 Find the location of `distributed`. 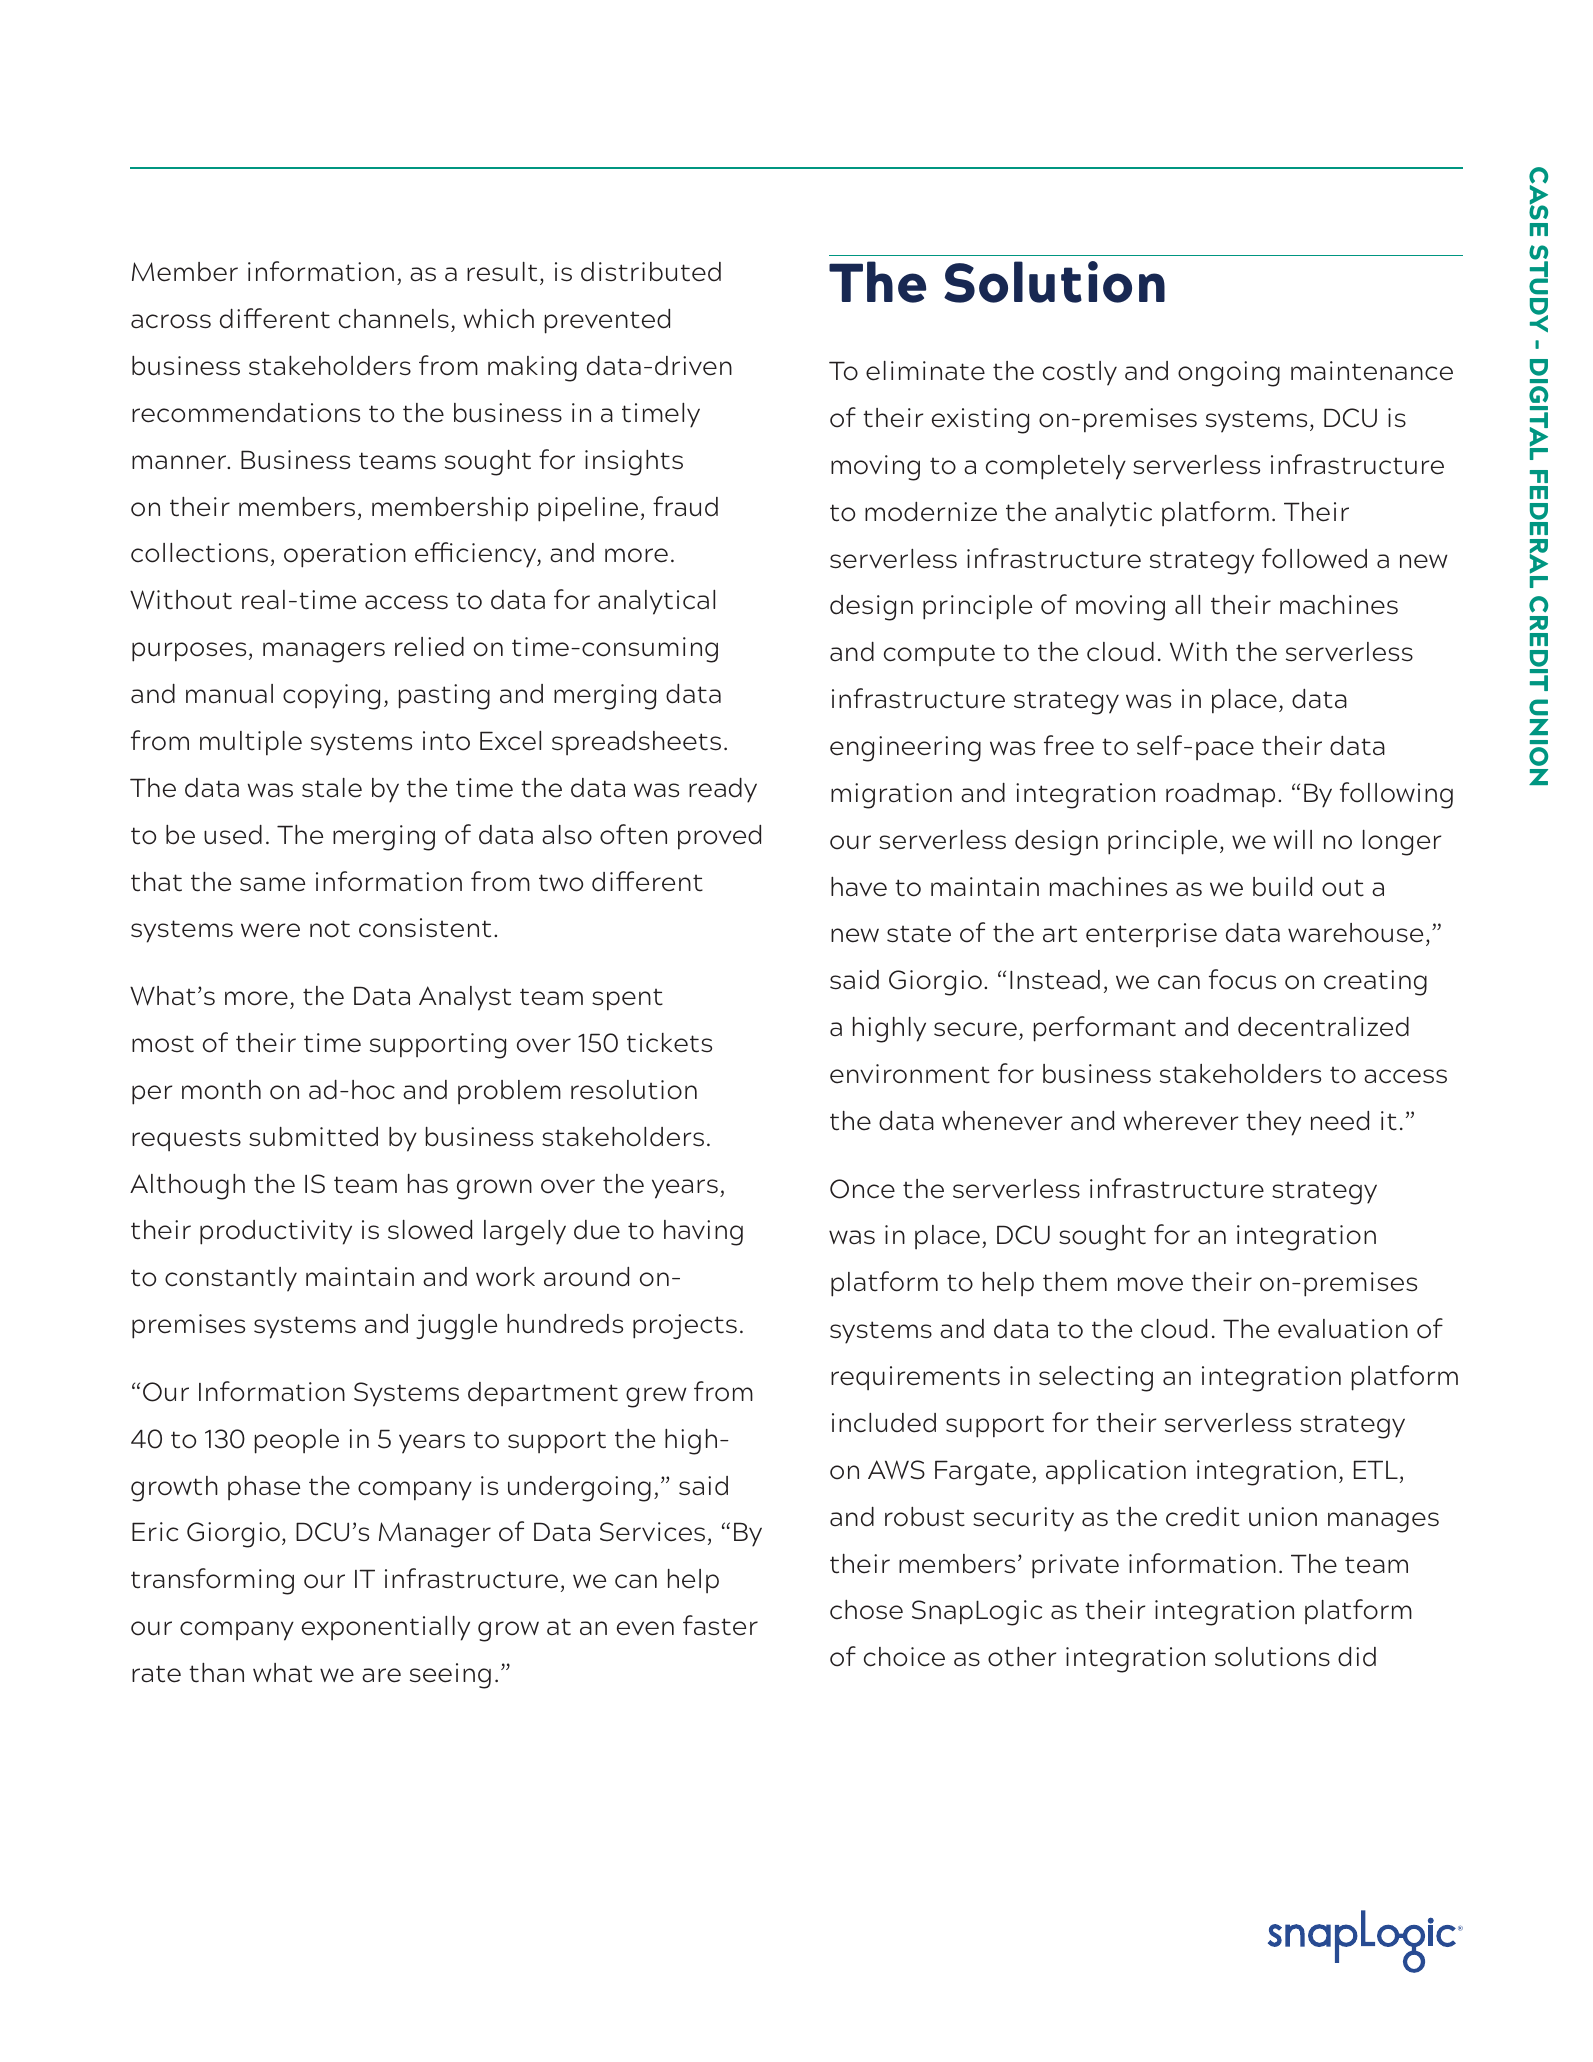

distributed is located at coordinates (651, 272).
